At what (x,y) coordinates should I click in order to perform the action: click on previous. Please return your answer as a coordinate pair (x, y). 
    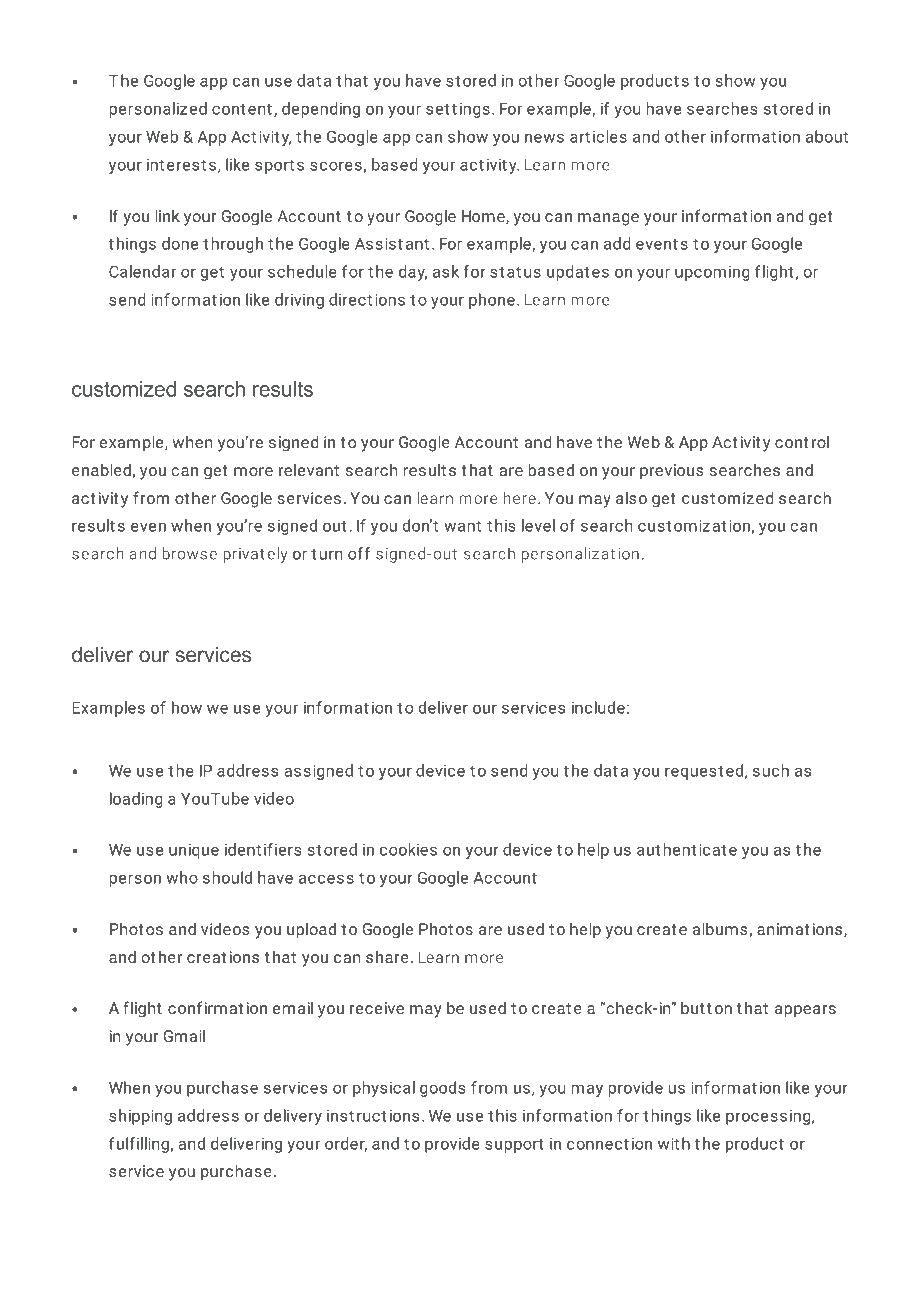
    Looking at the image, I should click on (672, 472).
